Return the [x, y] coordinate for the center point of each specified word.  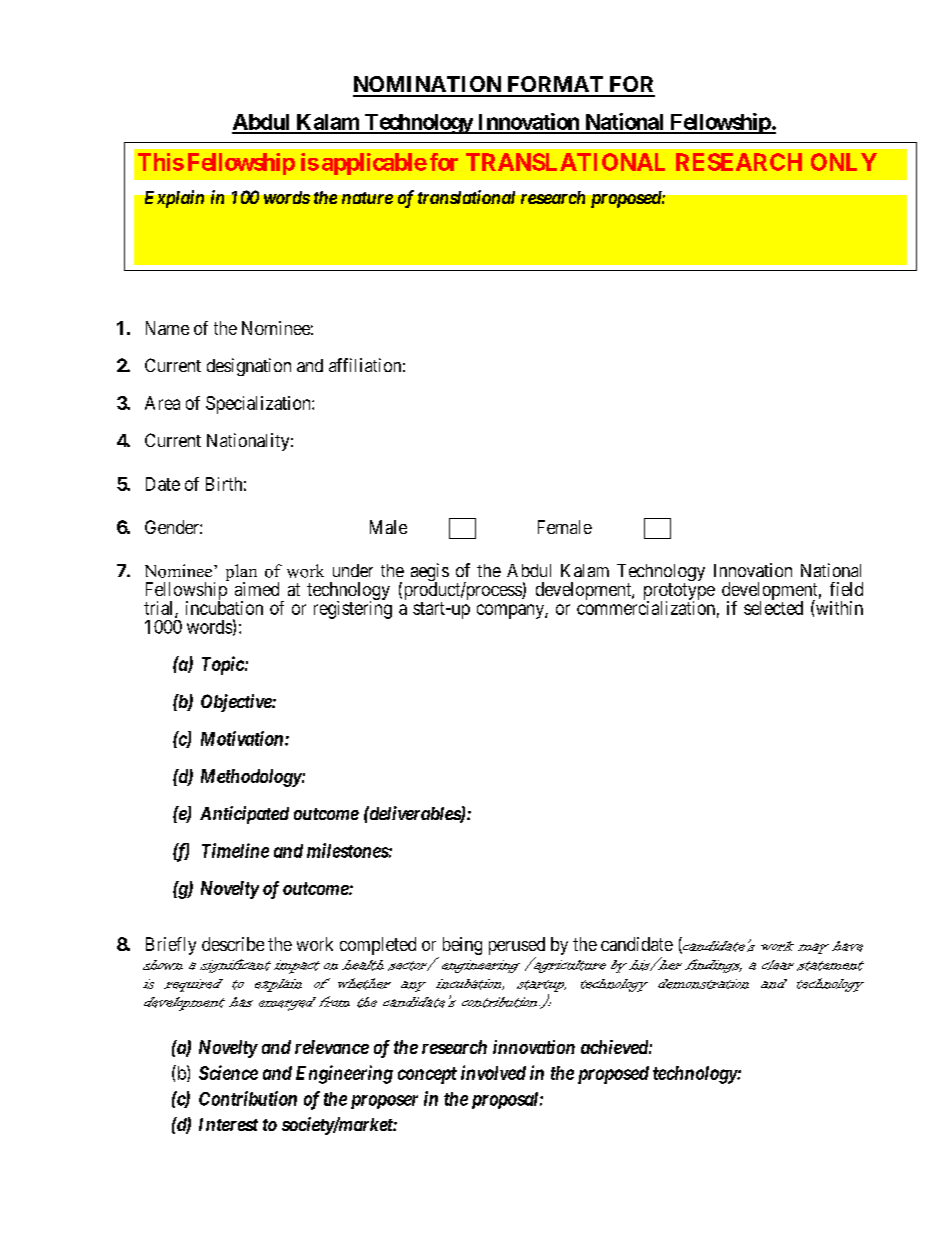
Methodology [251, 778]
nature [367, 198]
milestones [348, 850]
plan [241, 574]
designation [249, 367]
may [813, 948]
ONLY [844, 162]
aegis [430, 573]
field [846, 589]
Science [228, 1072]
